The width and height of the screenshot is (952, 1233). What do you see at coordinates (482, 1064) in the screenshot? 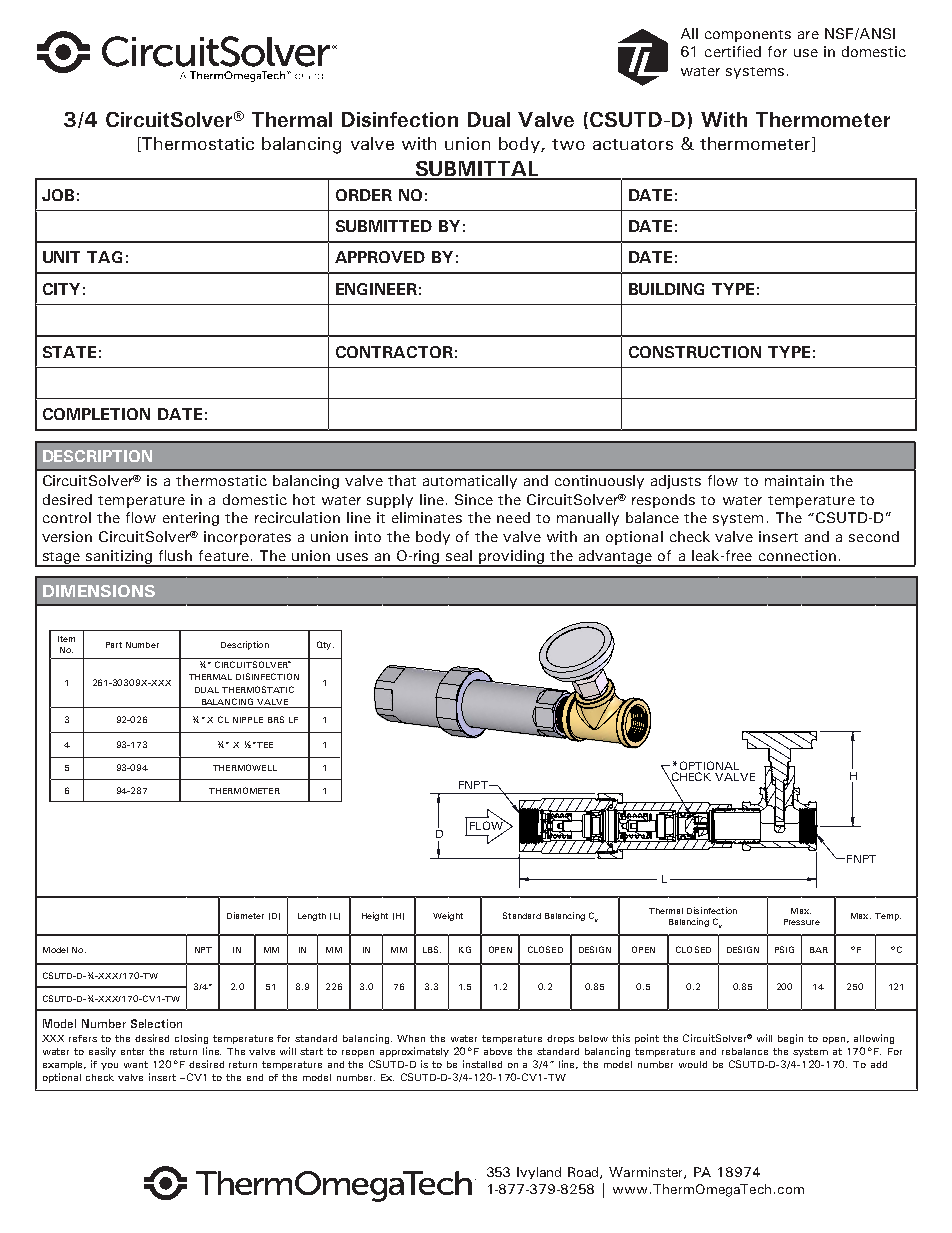
I see `installed` at bounding box center [482, 1064].
